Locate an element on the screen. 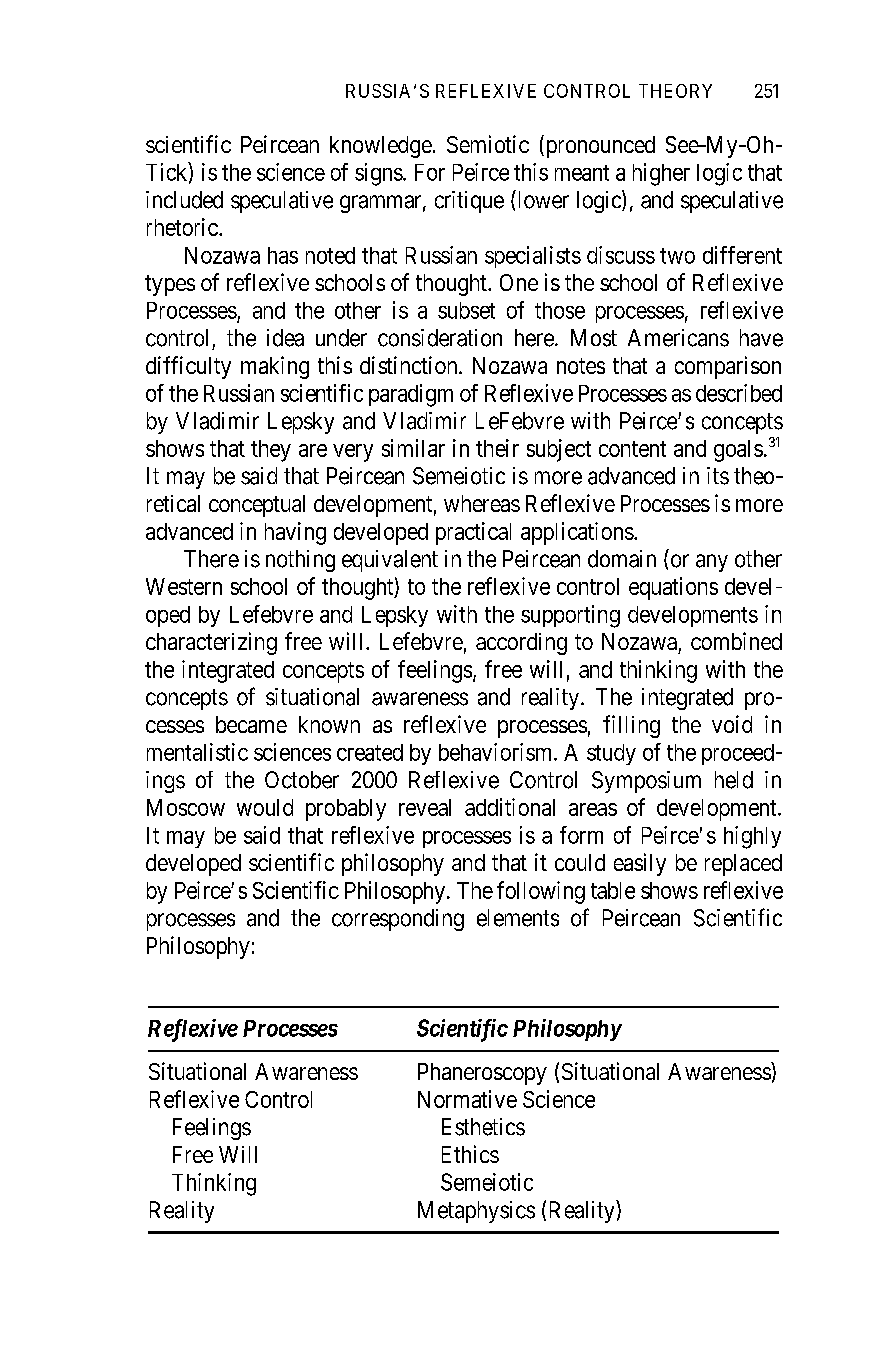  elements is located at coordinates (518, 918).
